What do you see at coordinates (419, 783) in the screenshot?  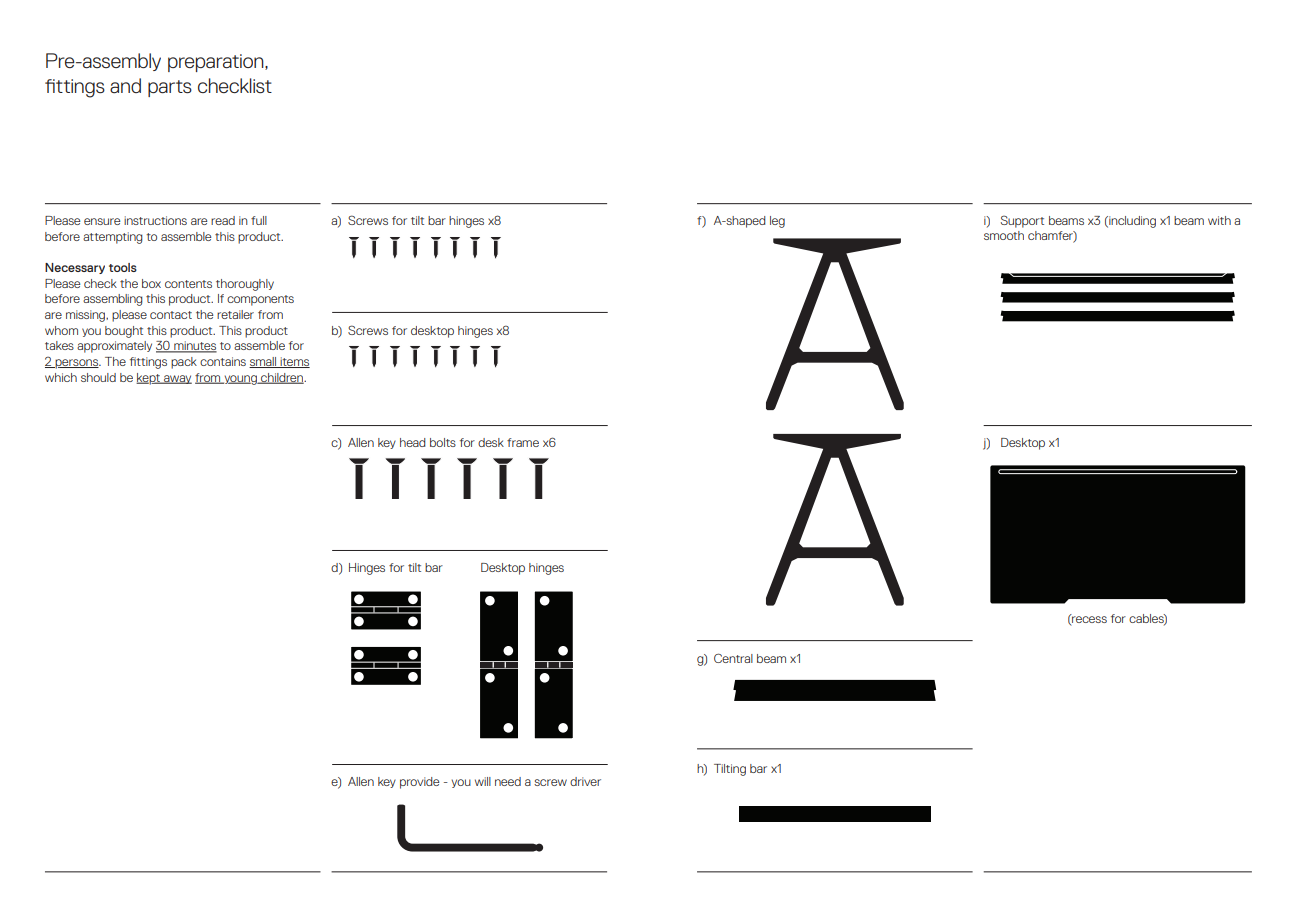 I see `provide` at bounding box center [419, 783].
